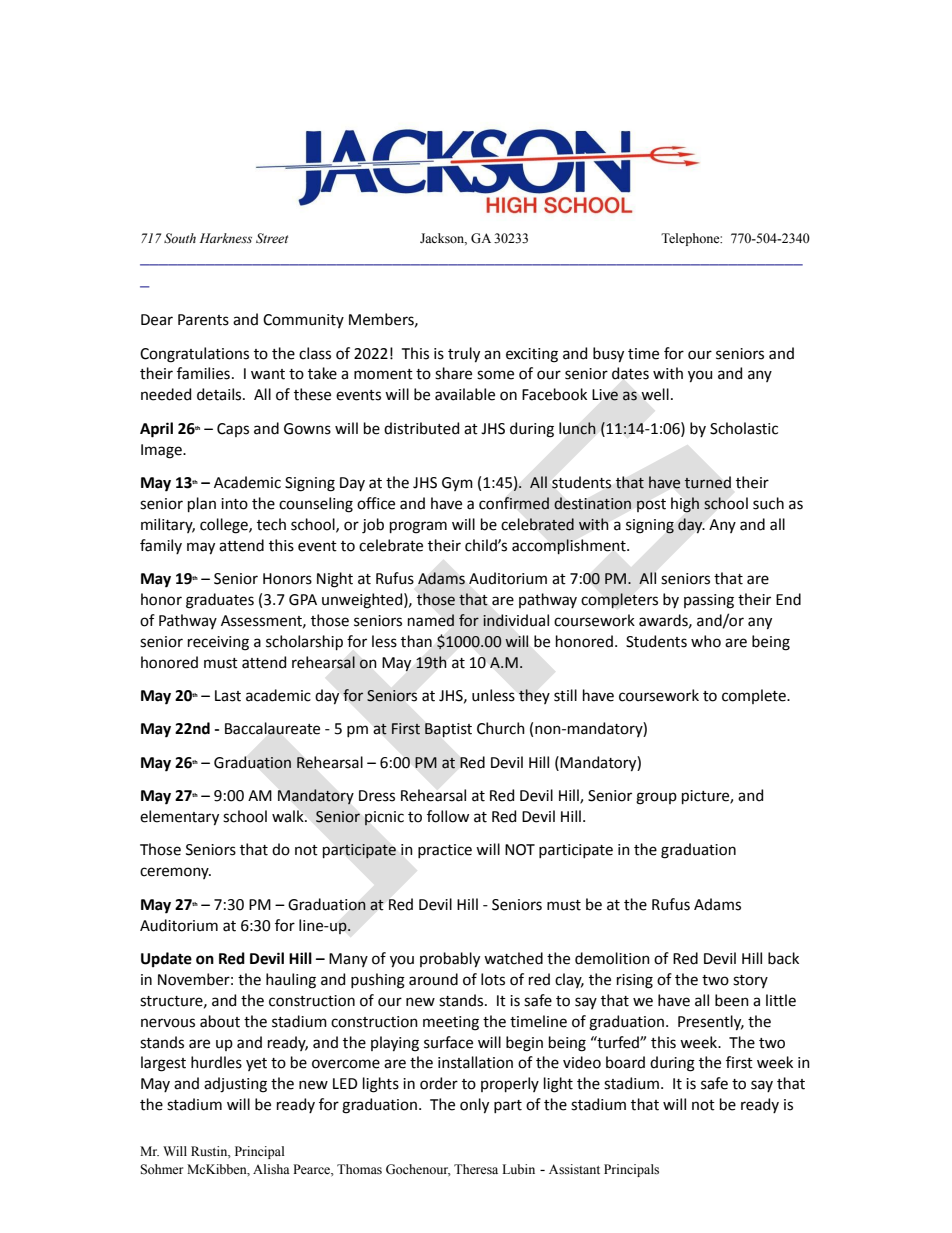 This screenshot has height=1233, width=952. I want to click on Baccalaureate, so click(272, 728).
